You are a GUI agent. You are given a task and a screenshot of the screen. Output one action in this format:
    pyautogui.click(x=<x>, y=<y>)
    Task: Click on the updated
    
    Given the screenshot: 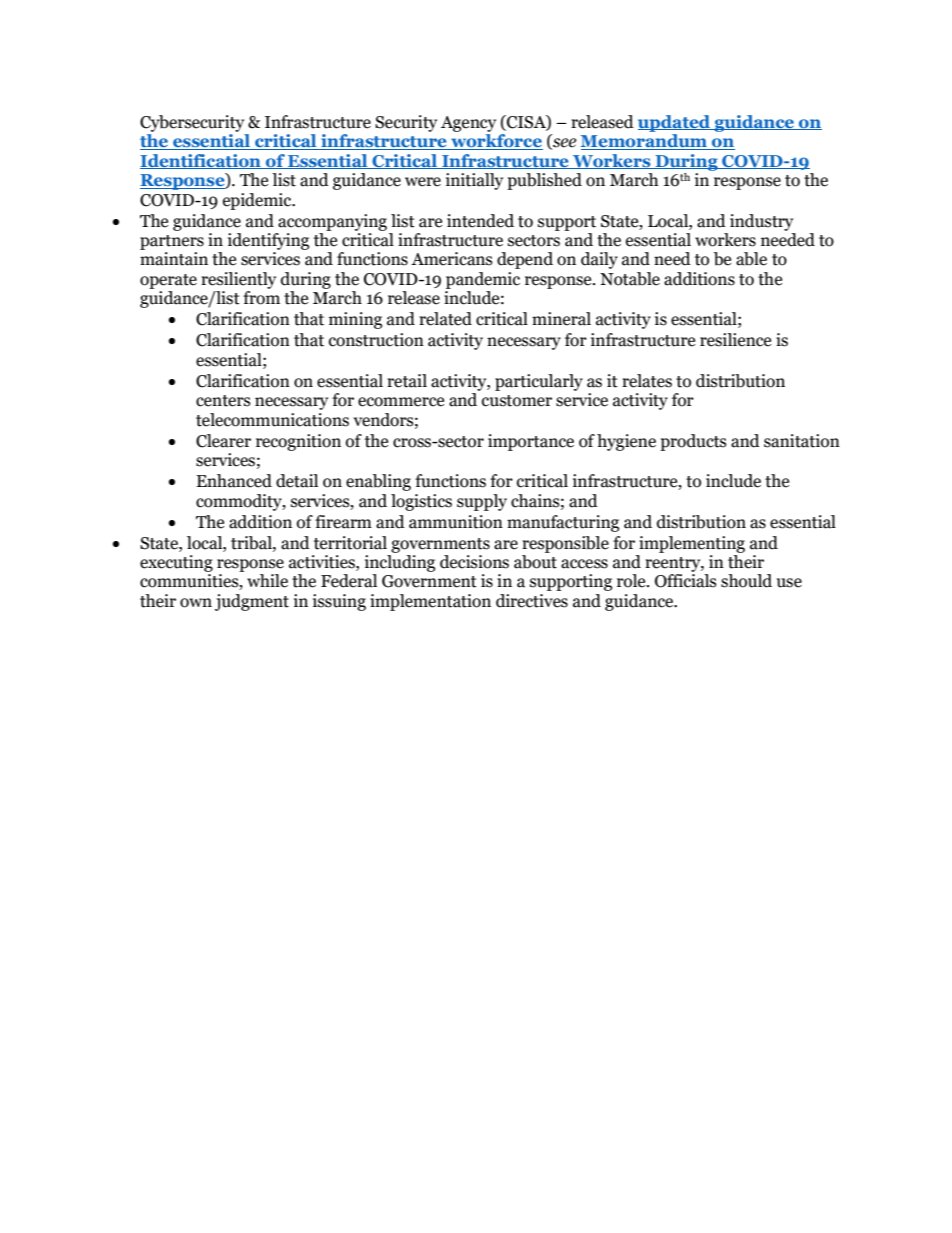 What is the action you would take?
    pyautogui.click(x=675, y=123)
